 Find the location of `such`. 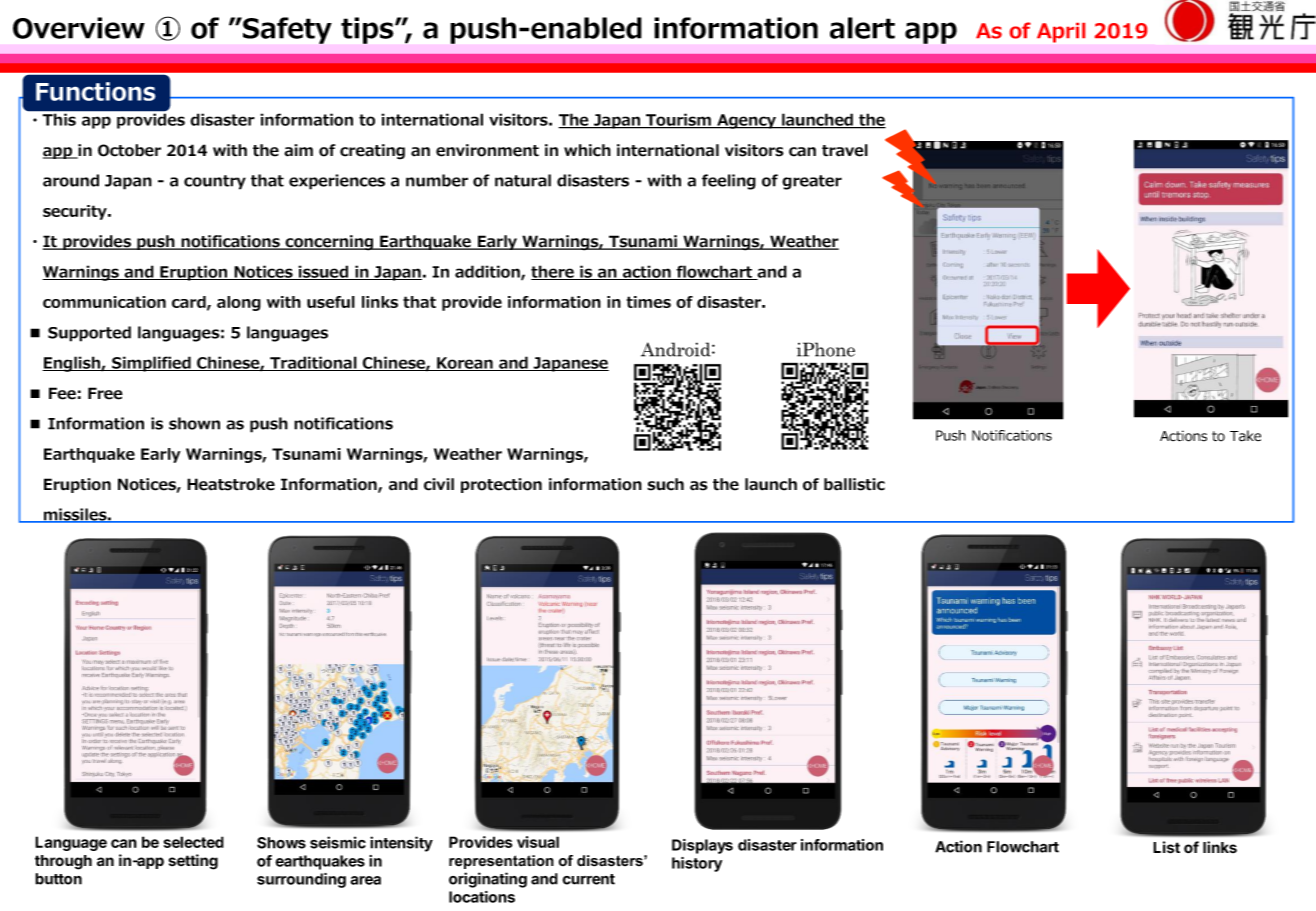

such is located at coordinates (665, 484).
